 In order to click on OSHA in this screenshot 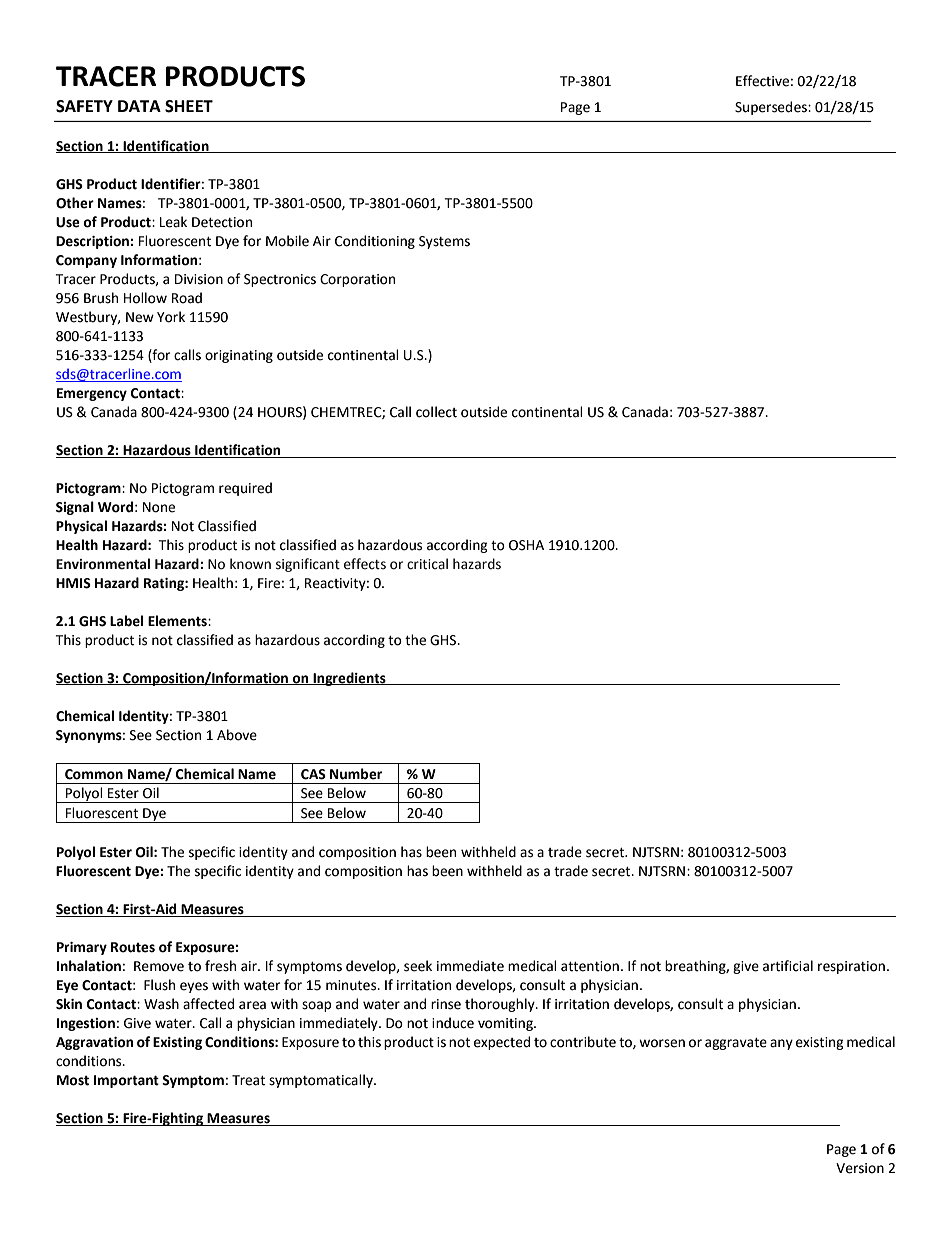, I will do `click(526, 545)`.
